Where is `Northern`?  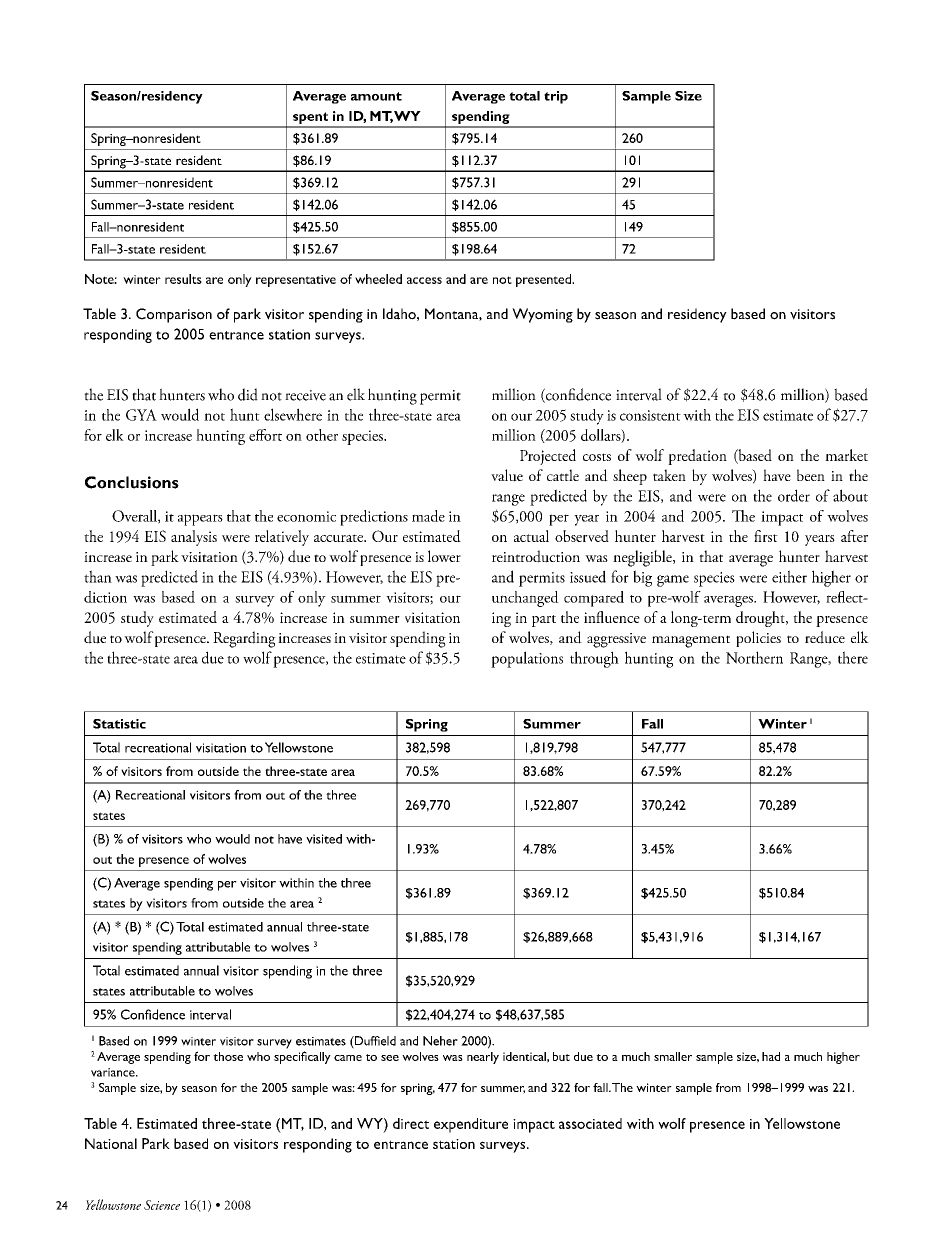 Northern is located at coordinates (754, 657).
